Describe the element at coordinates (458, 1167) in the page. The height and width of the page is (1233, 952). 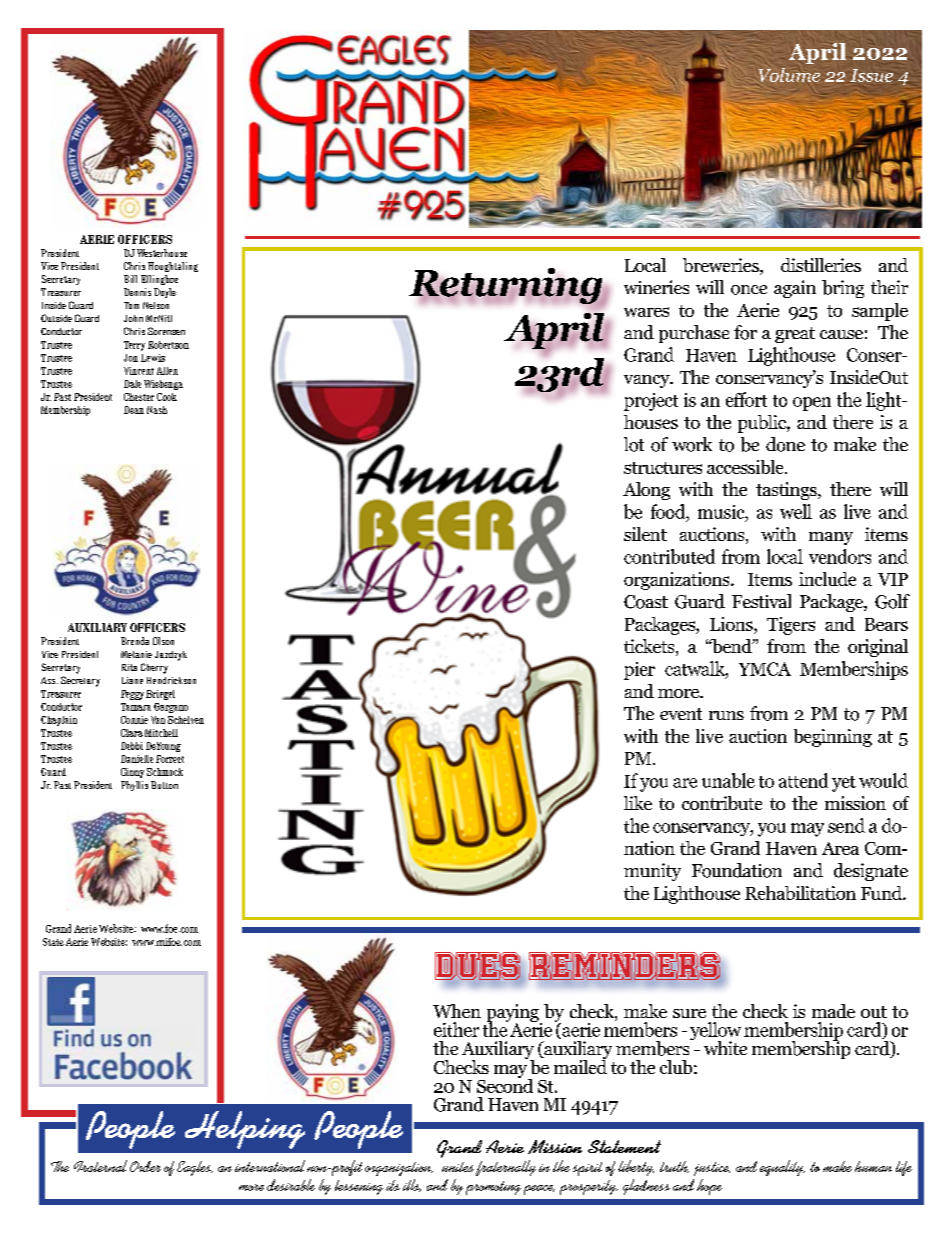
I see `unites` at that location.
